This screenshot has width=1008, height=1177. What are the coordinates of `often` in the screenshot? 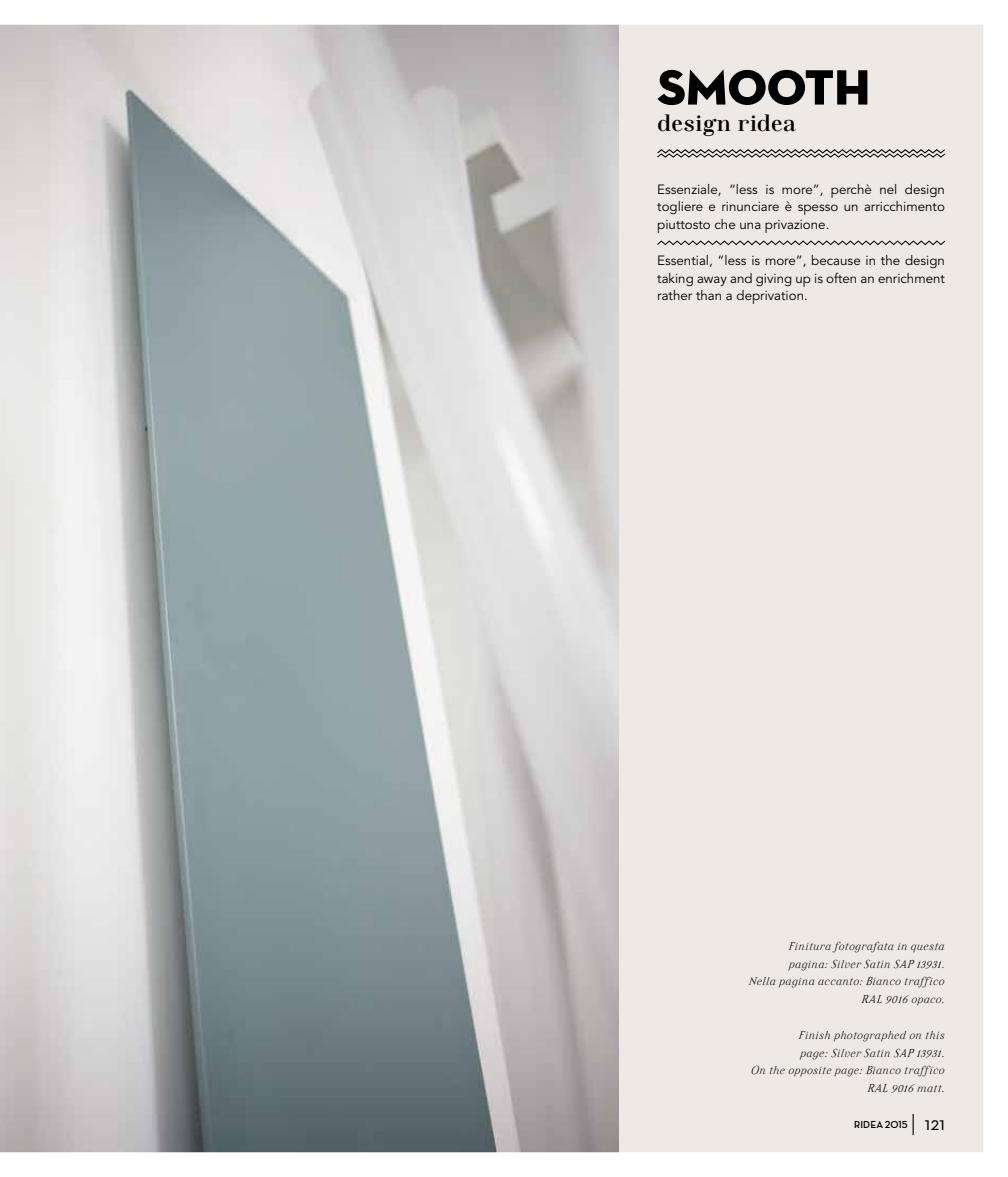 It's located at (841, 277).
